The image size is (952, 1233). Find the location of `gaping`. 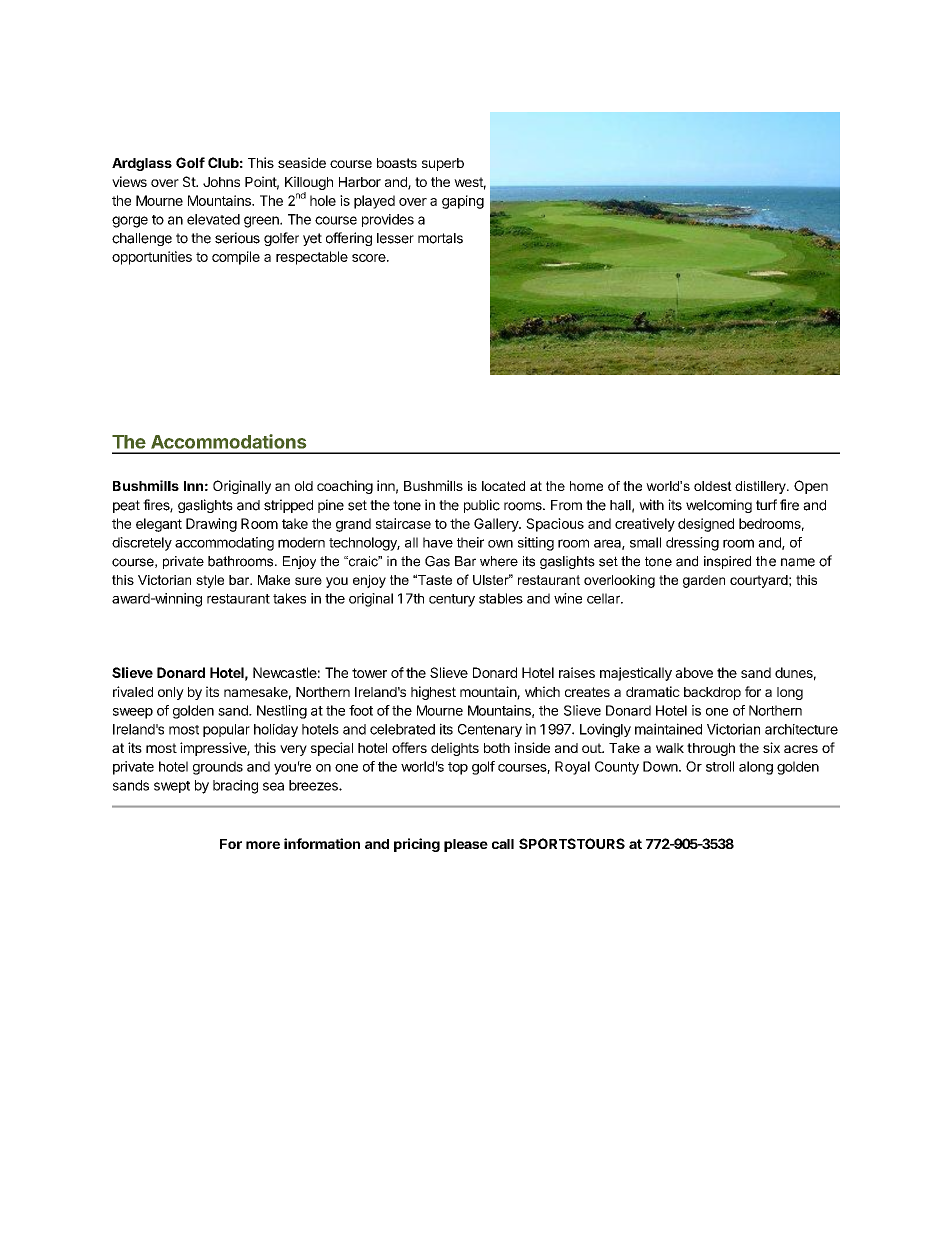

gaping is located at coordinates (463, 202).
